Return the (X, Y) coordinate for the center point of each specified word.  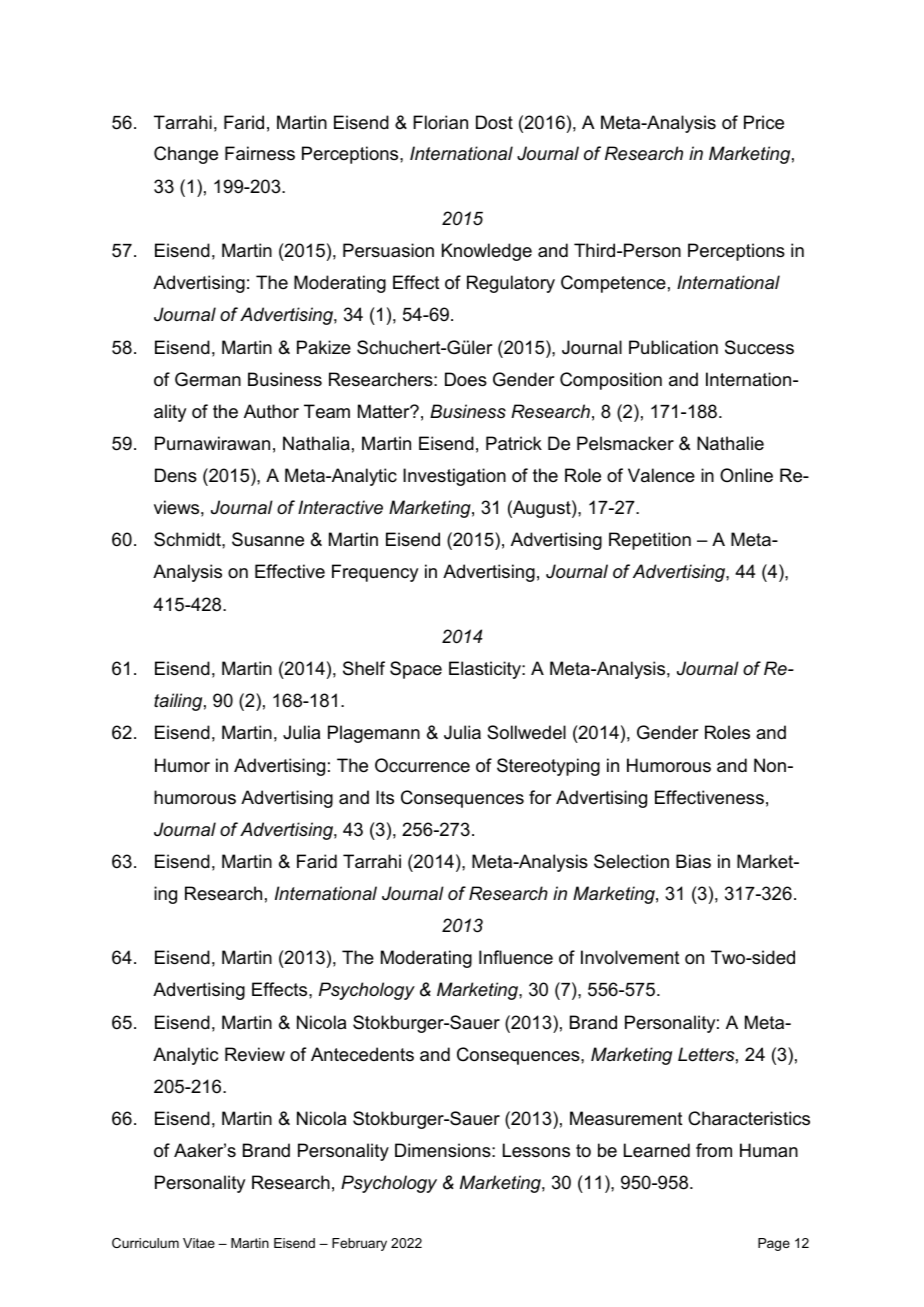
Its (385, 797)
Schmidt (188, 539)
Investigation (454, 477)
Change (186, 155)
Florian (440, 122)
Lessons (536, 1150)
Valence (661, 475)
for (540, 797)
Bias (693, 861)
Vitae (199, 1243)
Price (764, 122)
